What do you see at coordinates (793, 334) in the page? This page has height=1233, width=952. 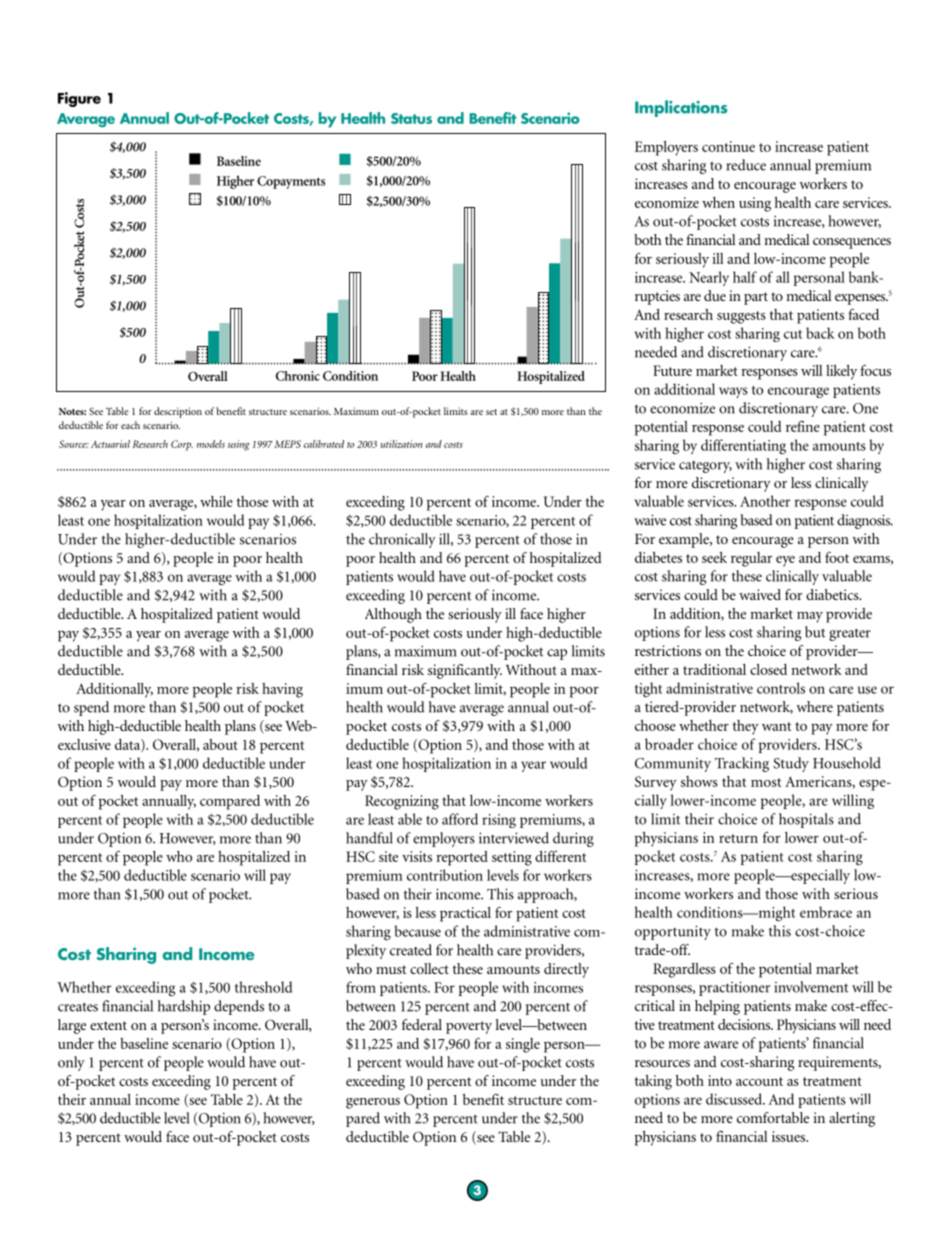 I see `cut` at bounding box center [793, 334].
